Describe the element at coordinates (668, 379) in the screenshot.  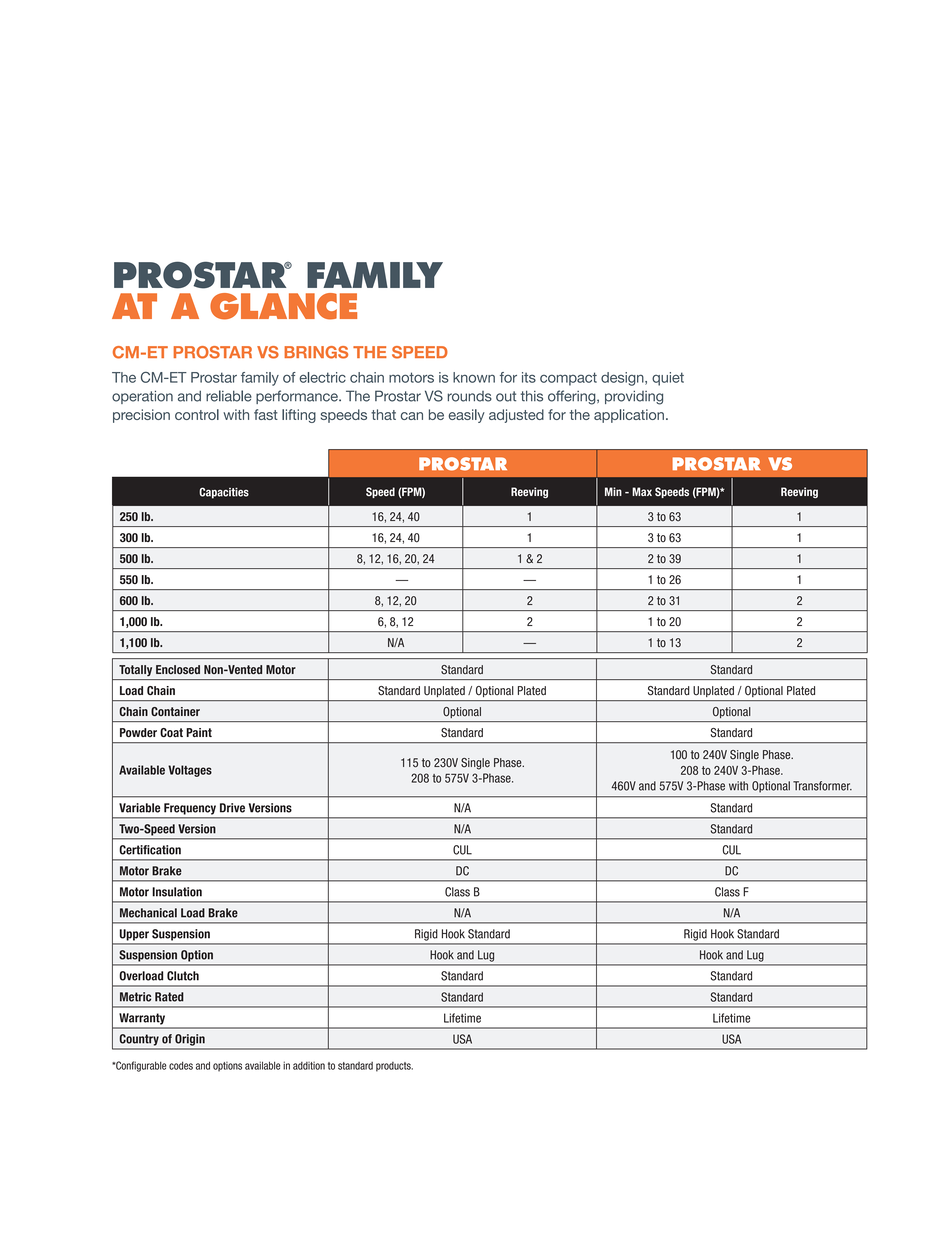
I see `quiet` at that location.
